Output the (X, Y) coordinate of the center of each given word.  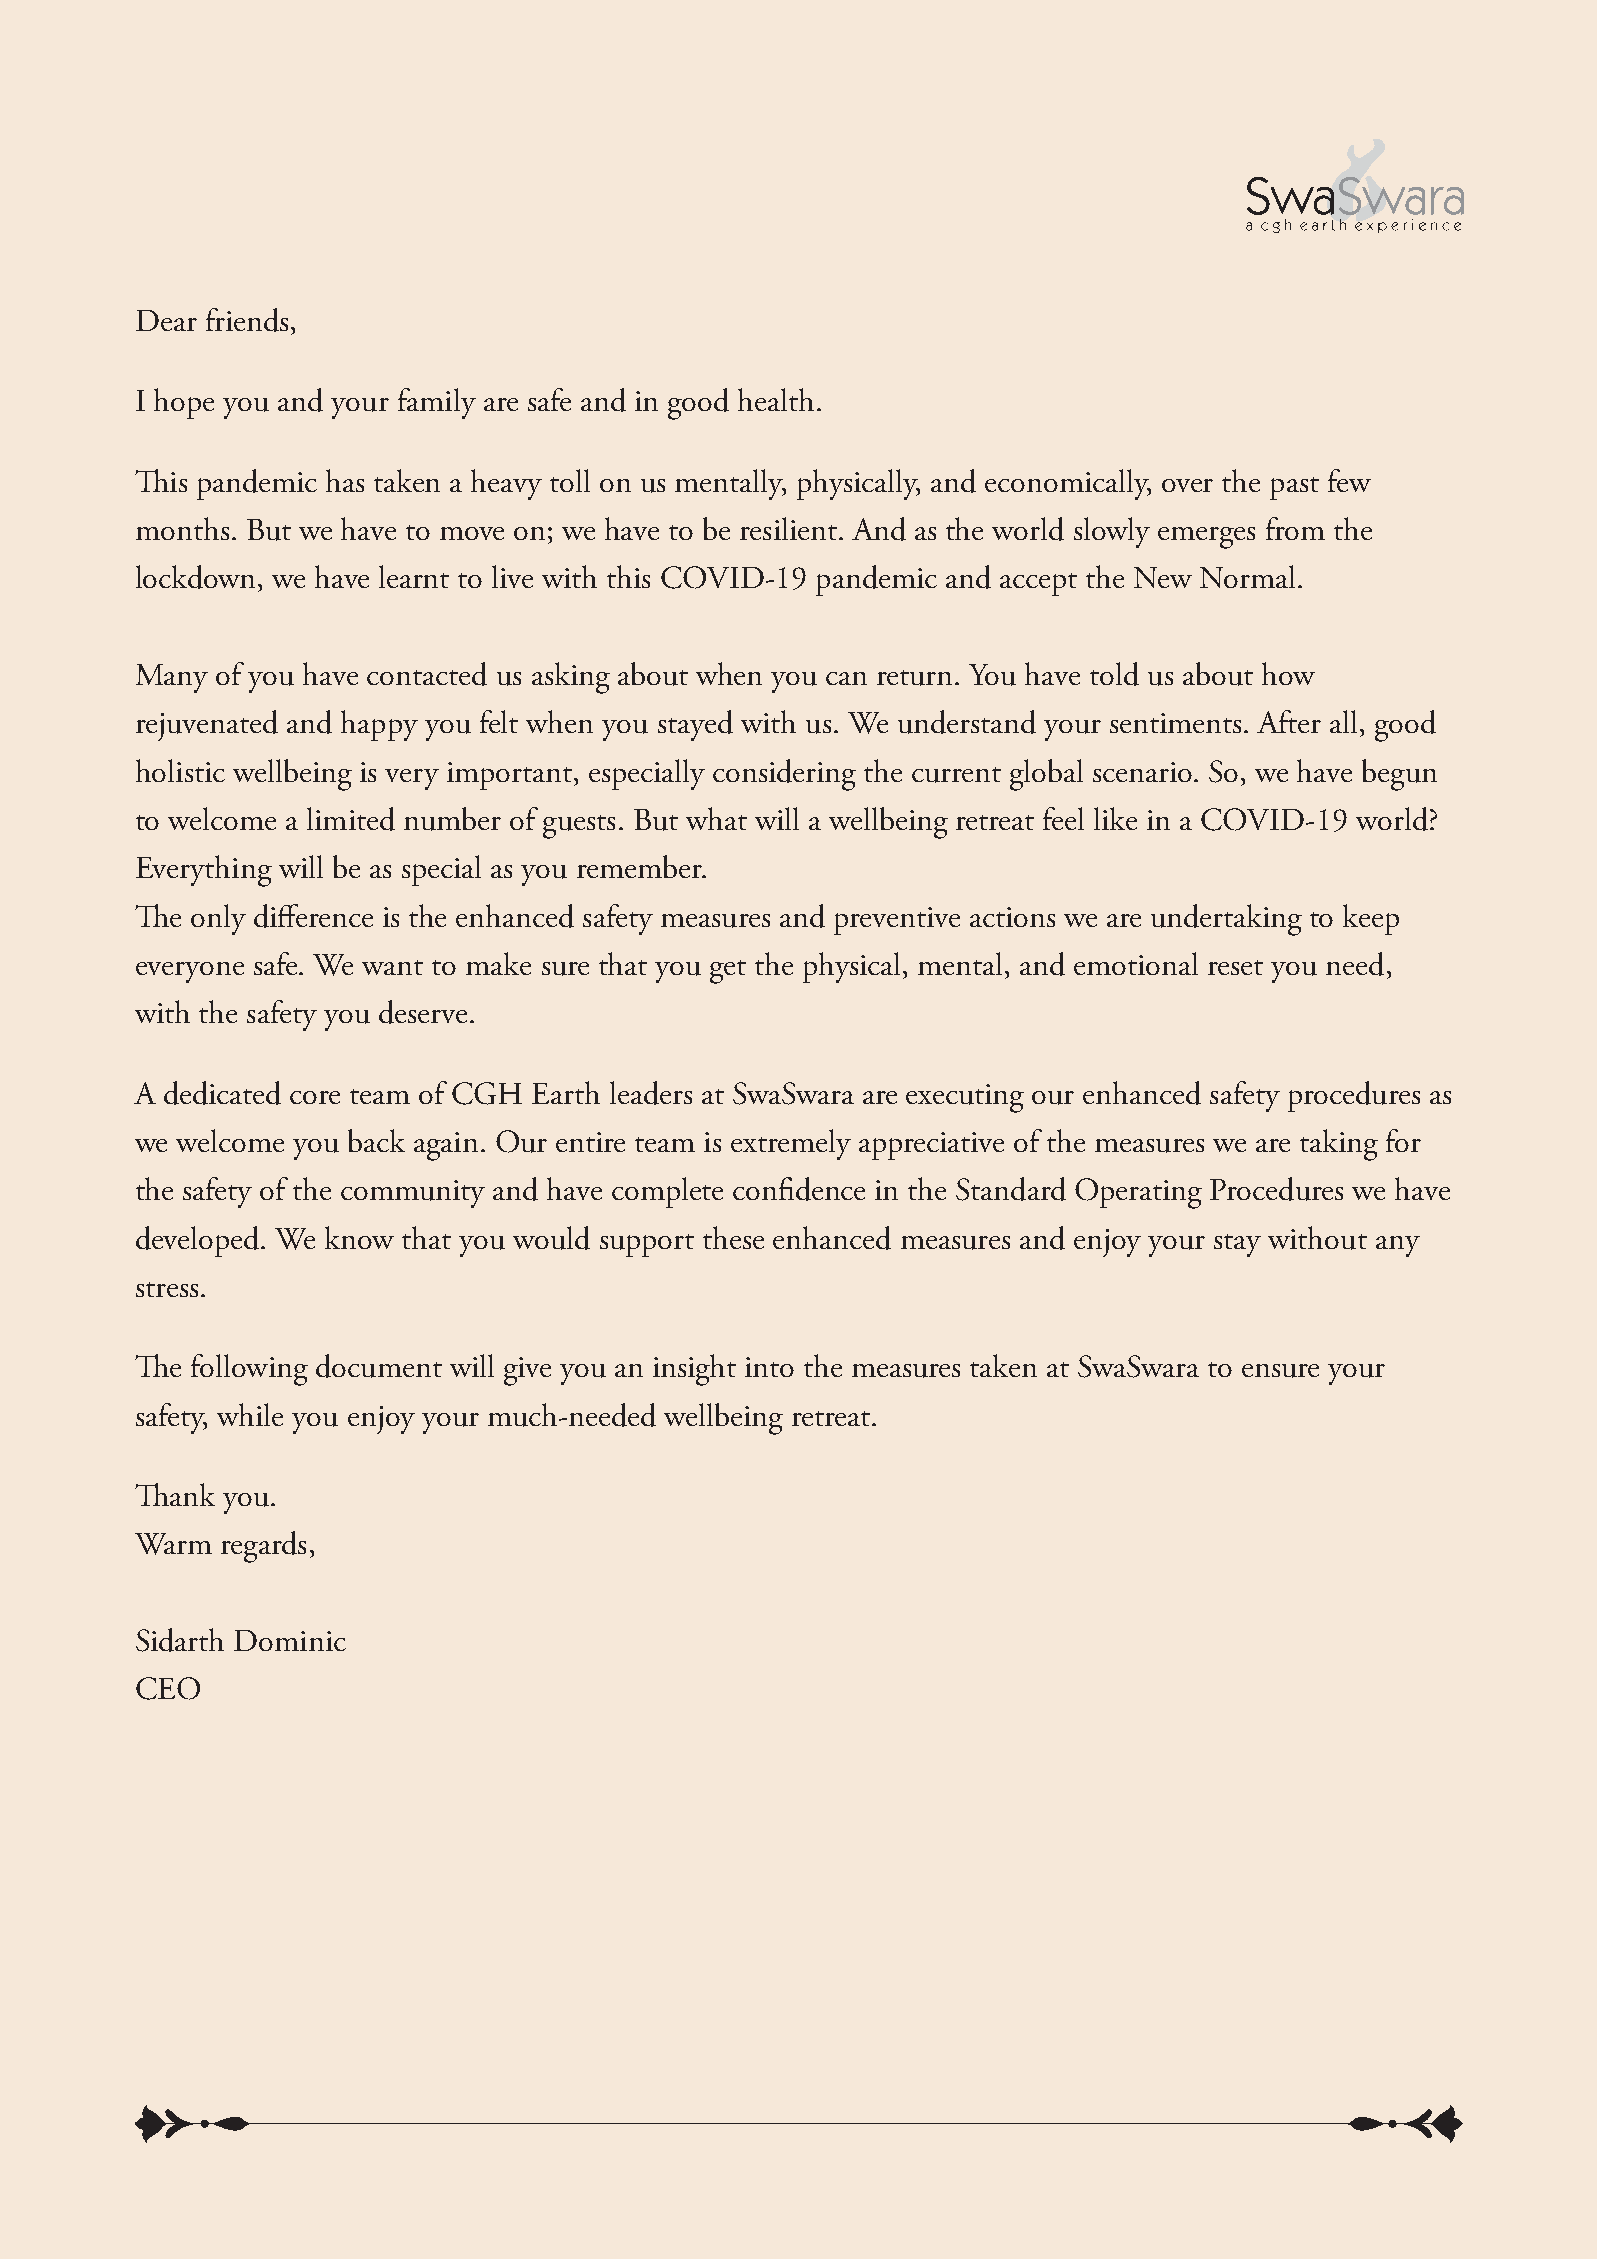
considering (784, 775)
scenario (1142, 772)
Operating (1138, 1193)
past (1294, 488)
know (359, 1237)
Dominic (290, 1640)
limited (351, 819)
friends (247, 320)
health (776, 399)
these (733, 1237)
